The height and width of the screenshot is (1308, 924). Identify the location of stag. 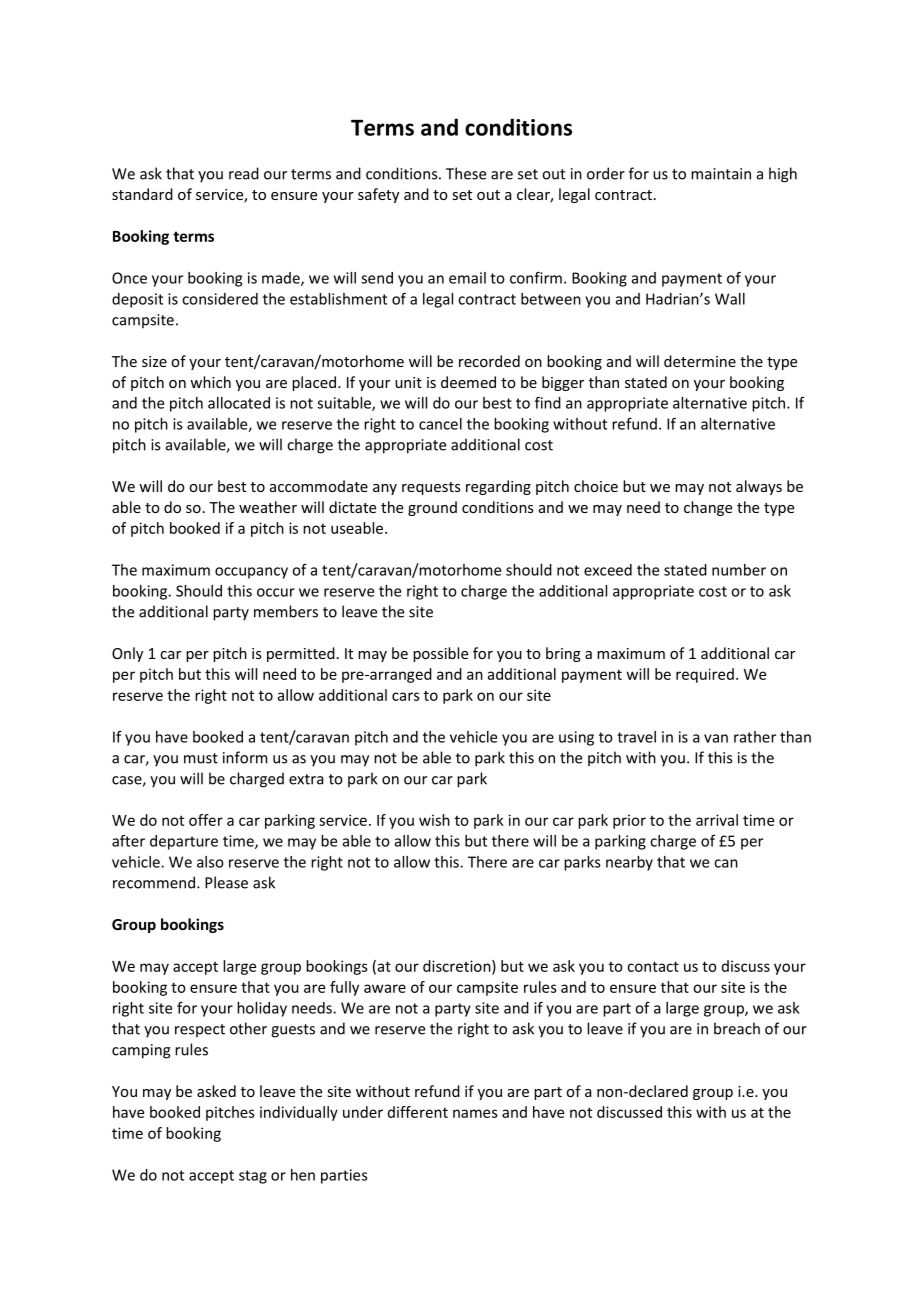
(253, 1177).
